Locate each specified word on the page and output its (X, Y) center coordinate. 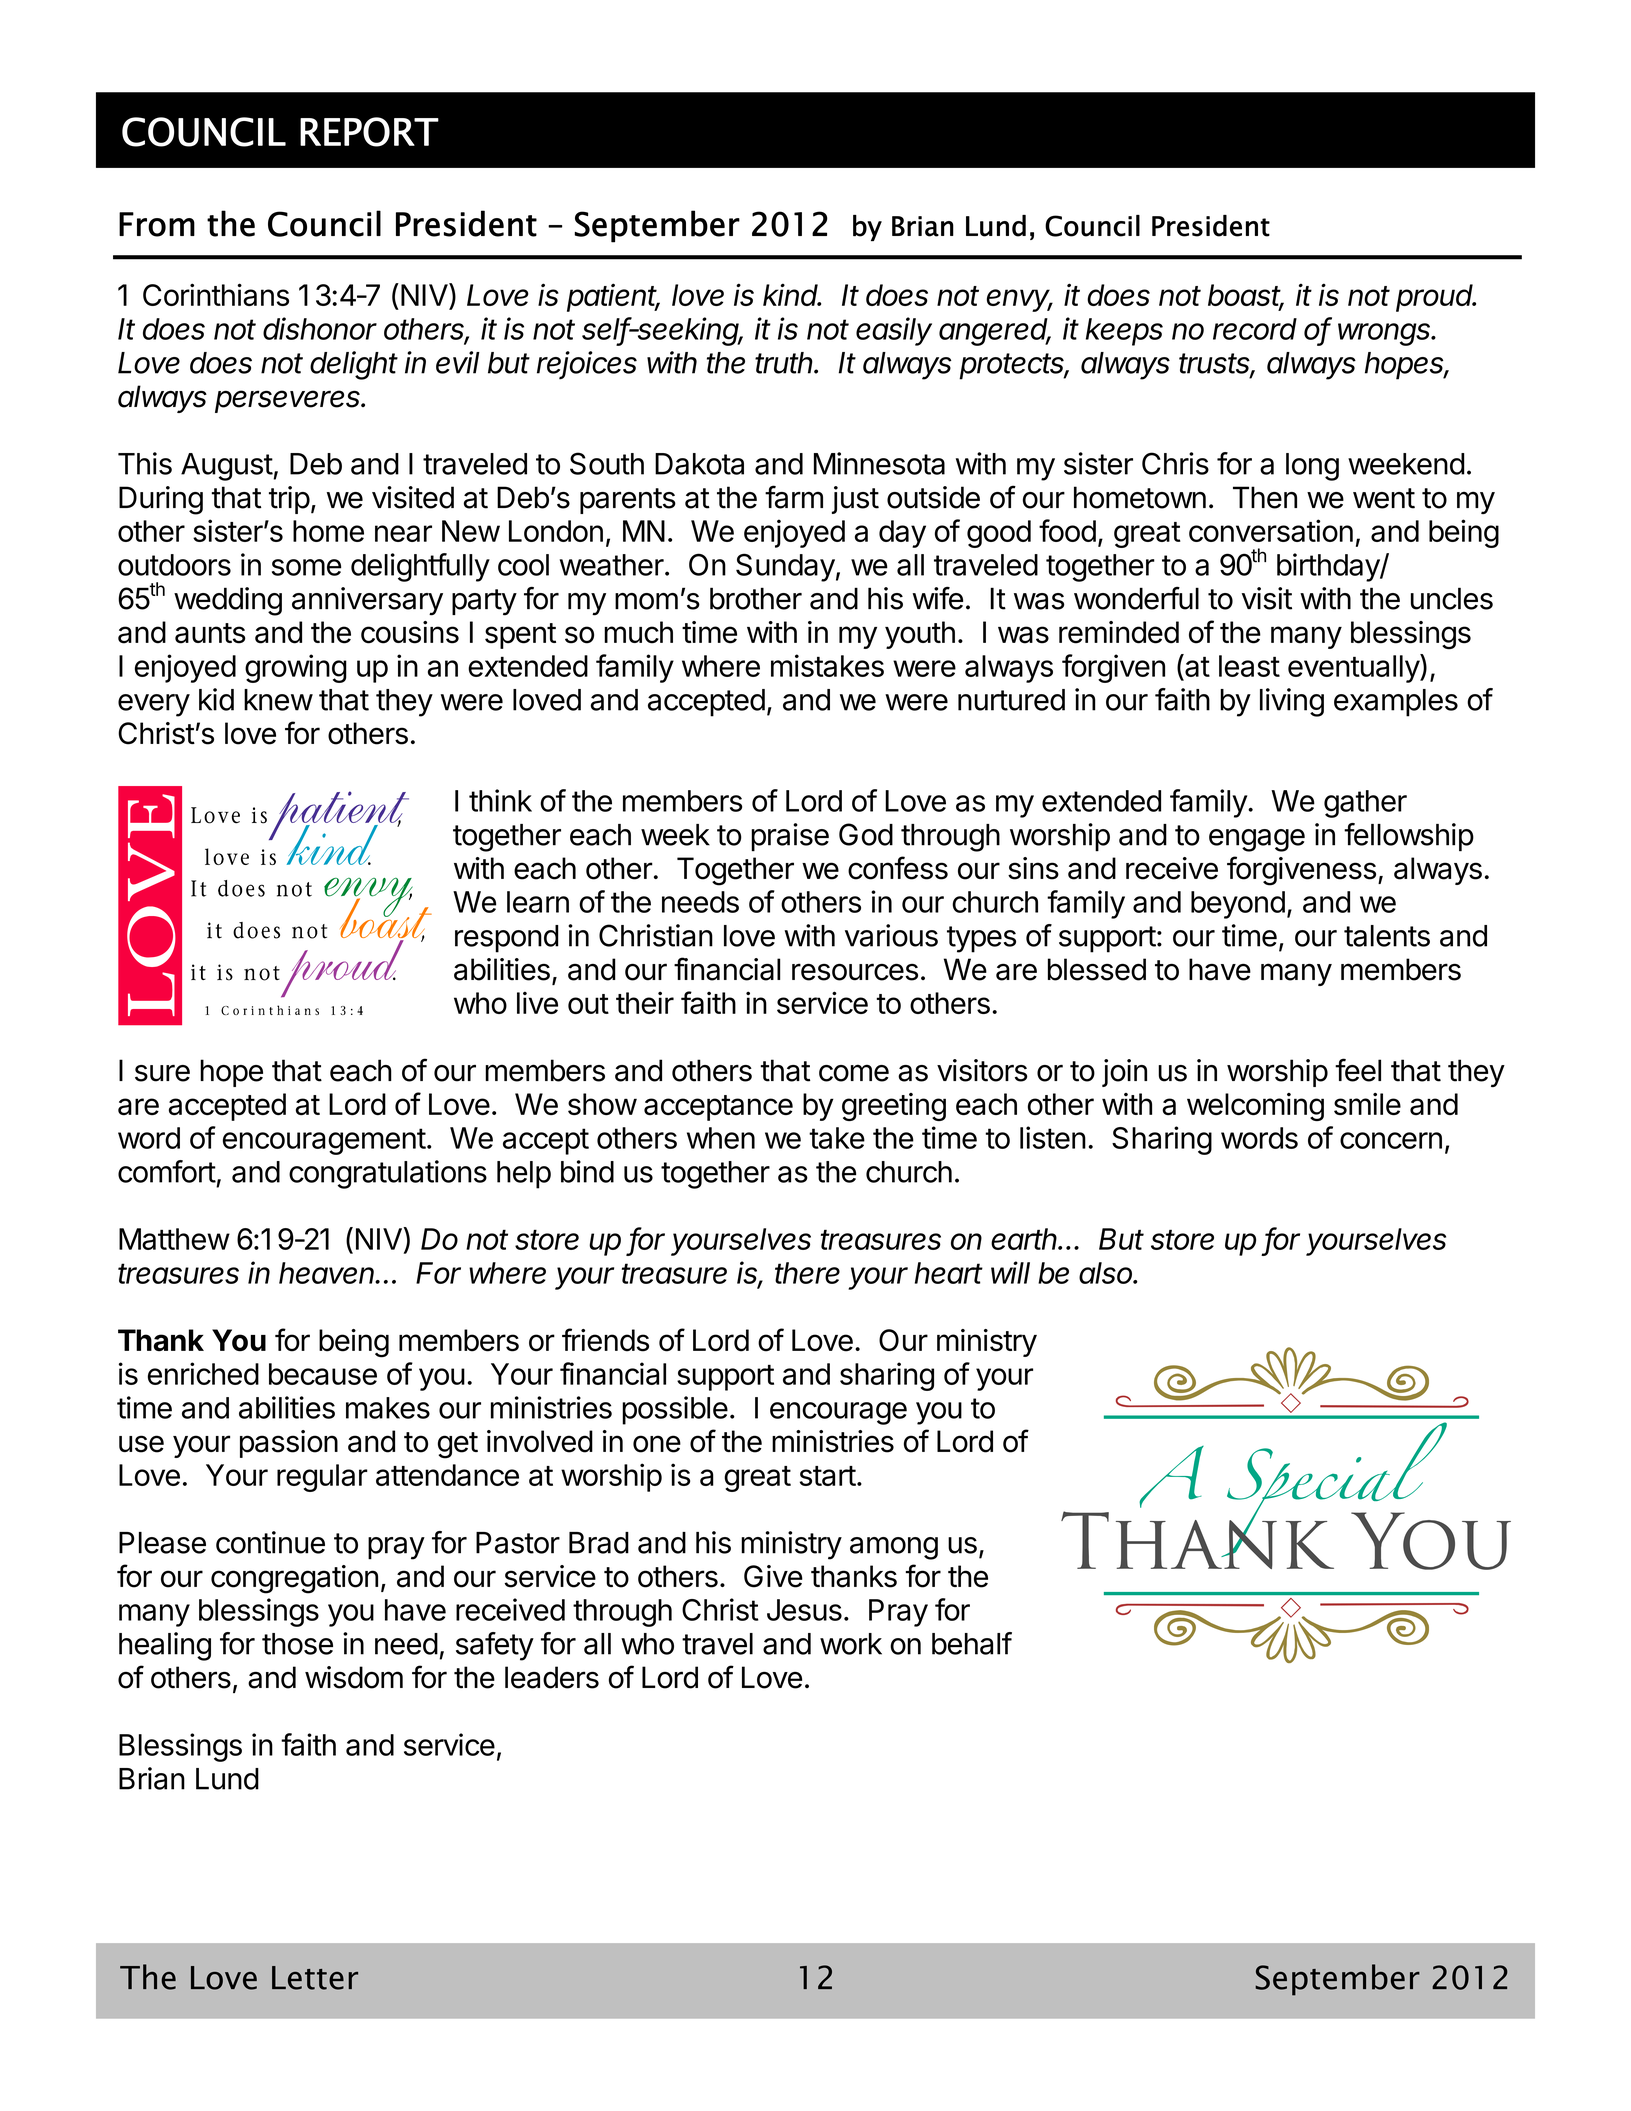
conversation (1271, 530)
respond (507, 939)
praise (790, 837)
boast (1246, 296)
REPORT (369, 132)
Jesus (804, 1610)
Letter (315, 1978)
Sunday (785, 567)
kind (792, 294)
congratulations (388, 1174)
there (807, 1273)
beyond (1238, 905)
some (306, 567)
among (894, 1548)
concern (1391, 1140)
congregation (294, 1579)
